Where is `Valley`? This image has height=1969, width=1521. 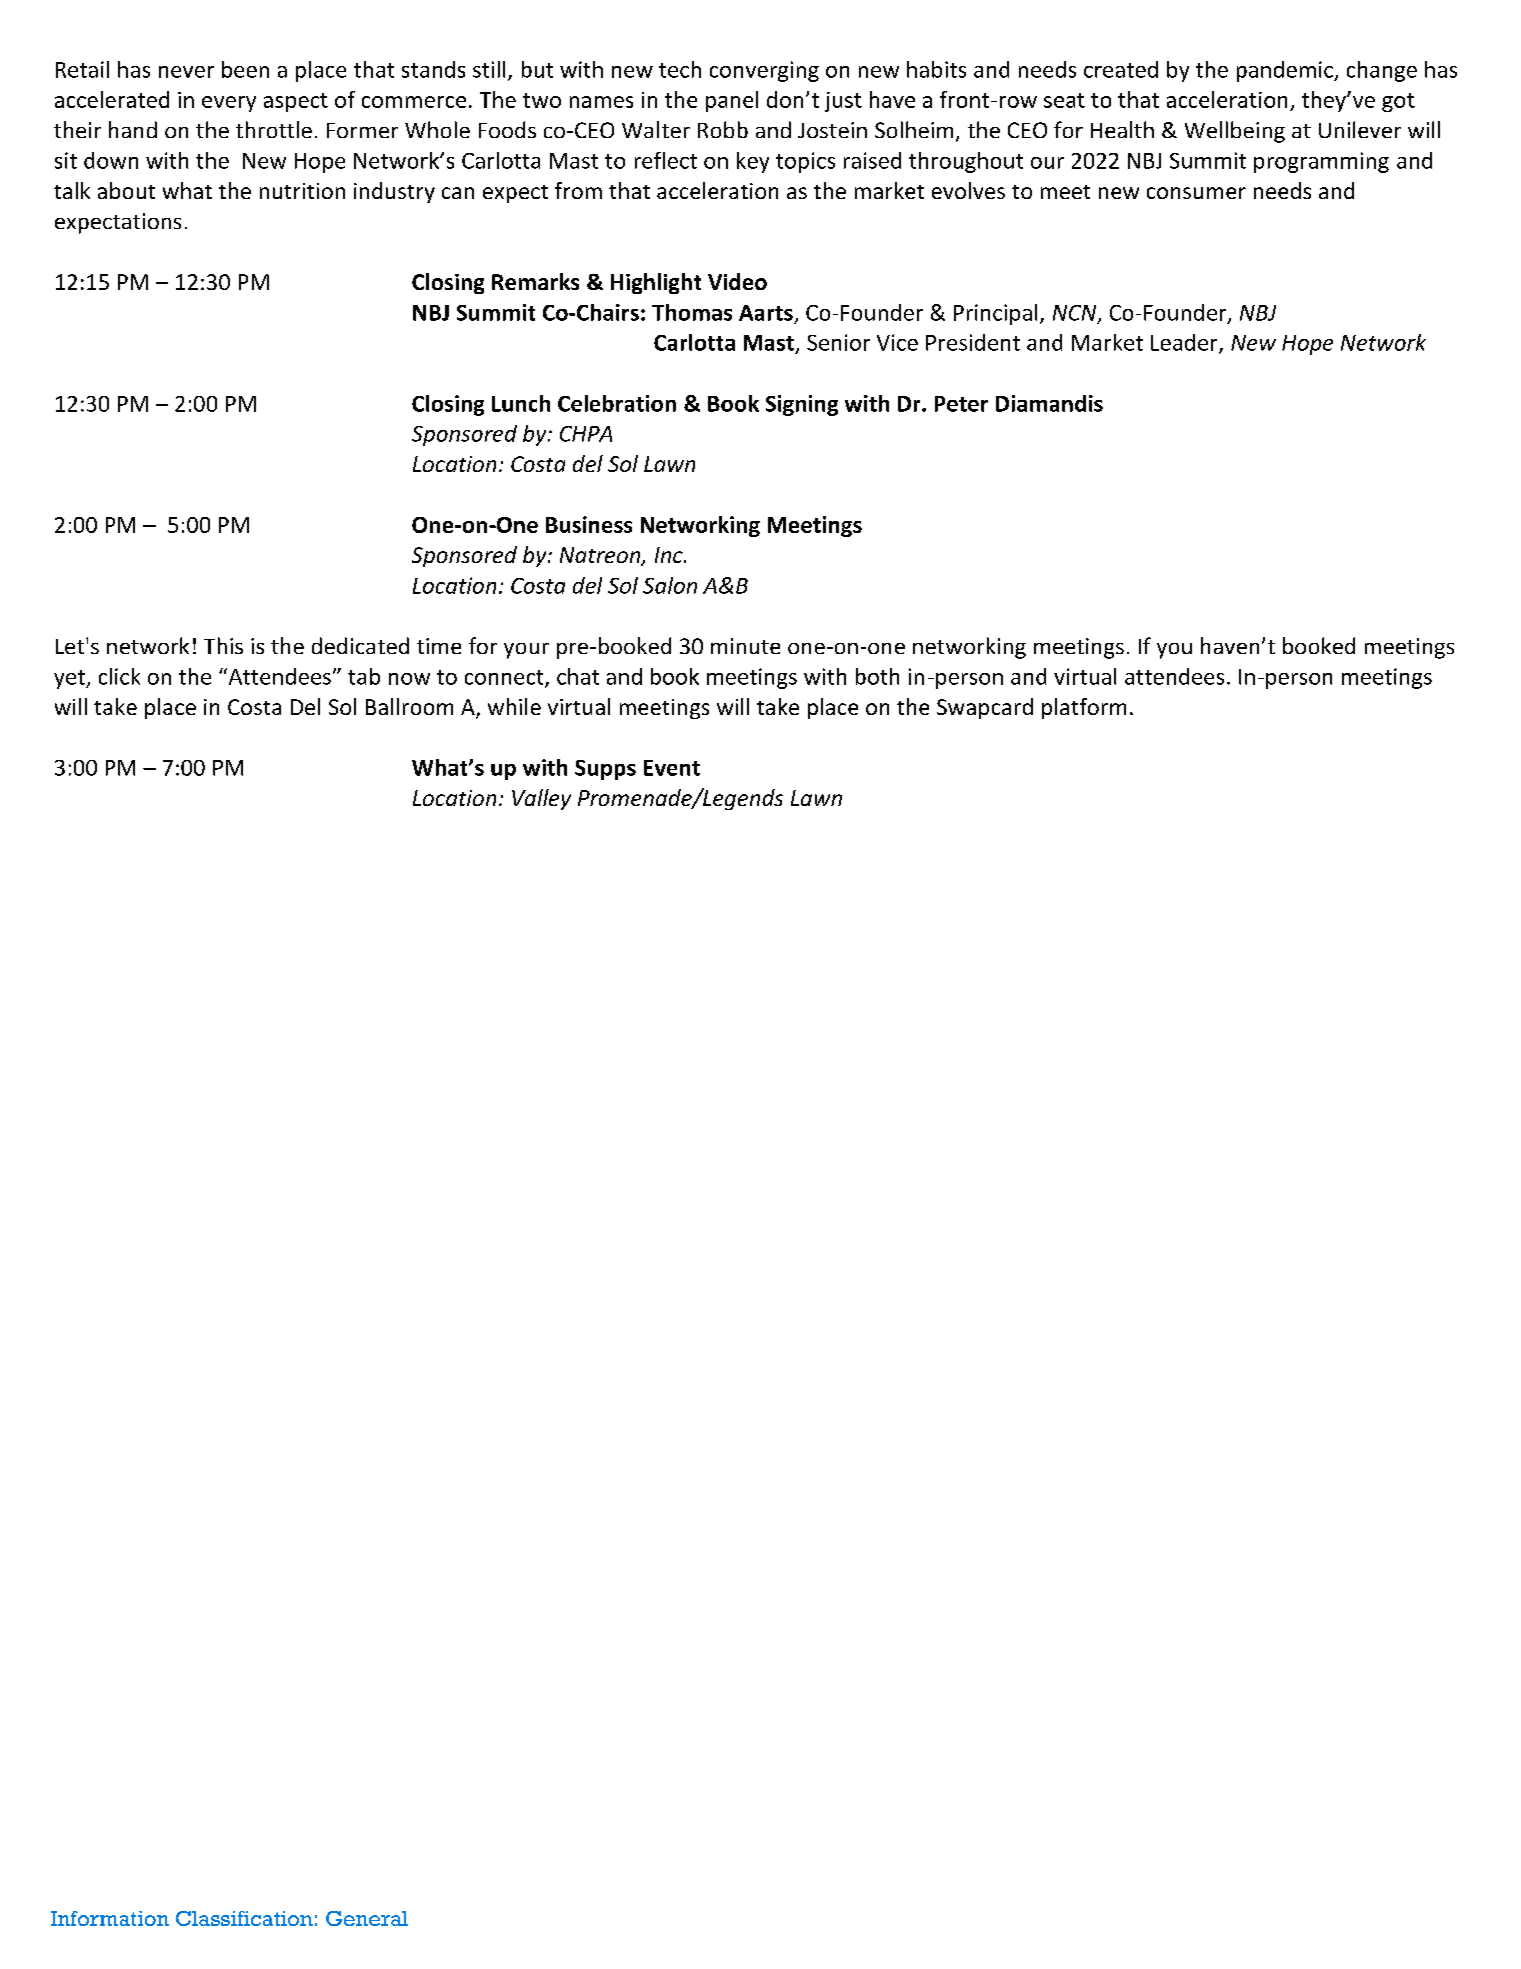
Valley is located at coordinates (541, 799).
